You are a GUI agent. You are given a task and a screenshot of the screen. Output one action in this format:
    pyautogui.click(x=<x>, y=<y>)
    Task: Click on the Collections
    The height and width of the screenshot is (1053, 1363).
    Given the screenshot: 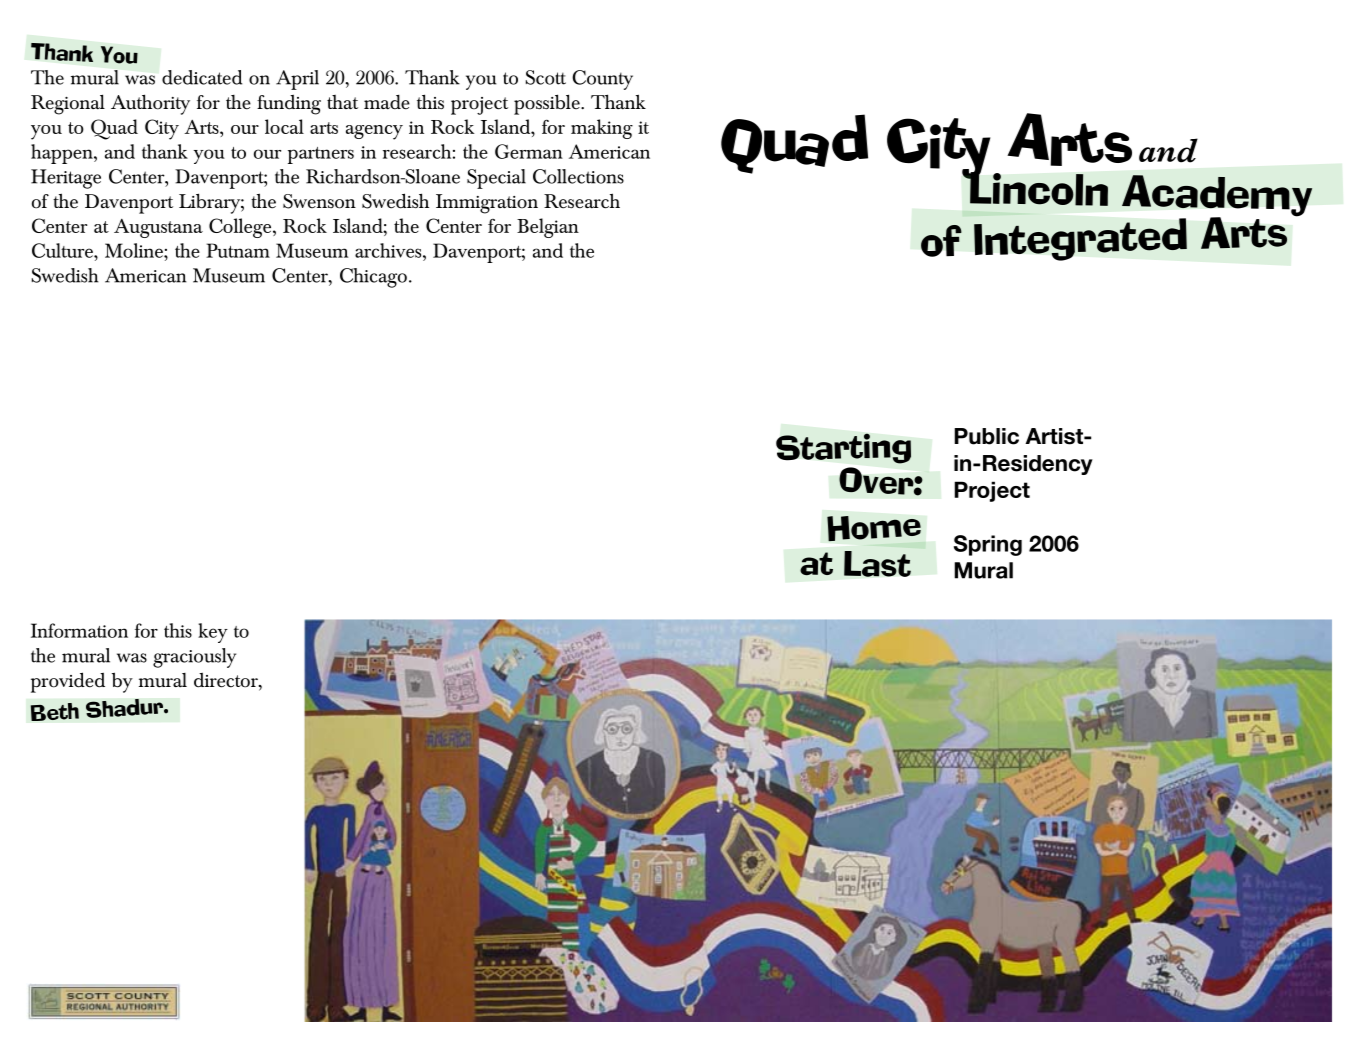 What is the action you would take?
    pyautogui.click(x=578, y=176)
